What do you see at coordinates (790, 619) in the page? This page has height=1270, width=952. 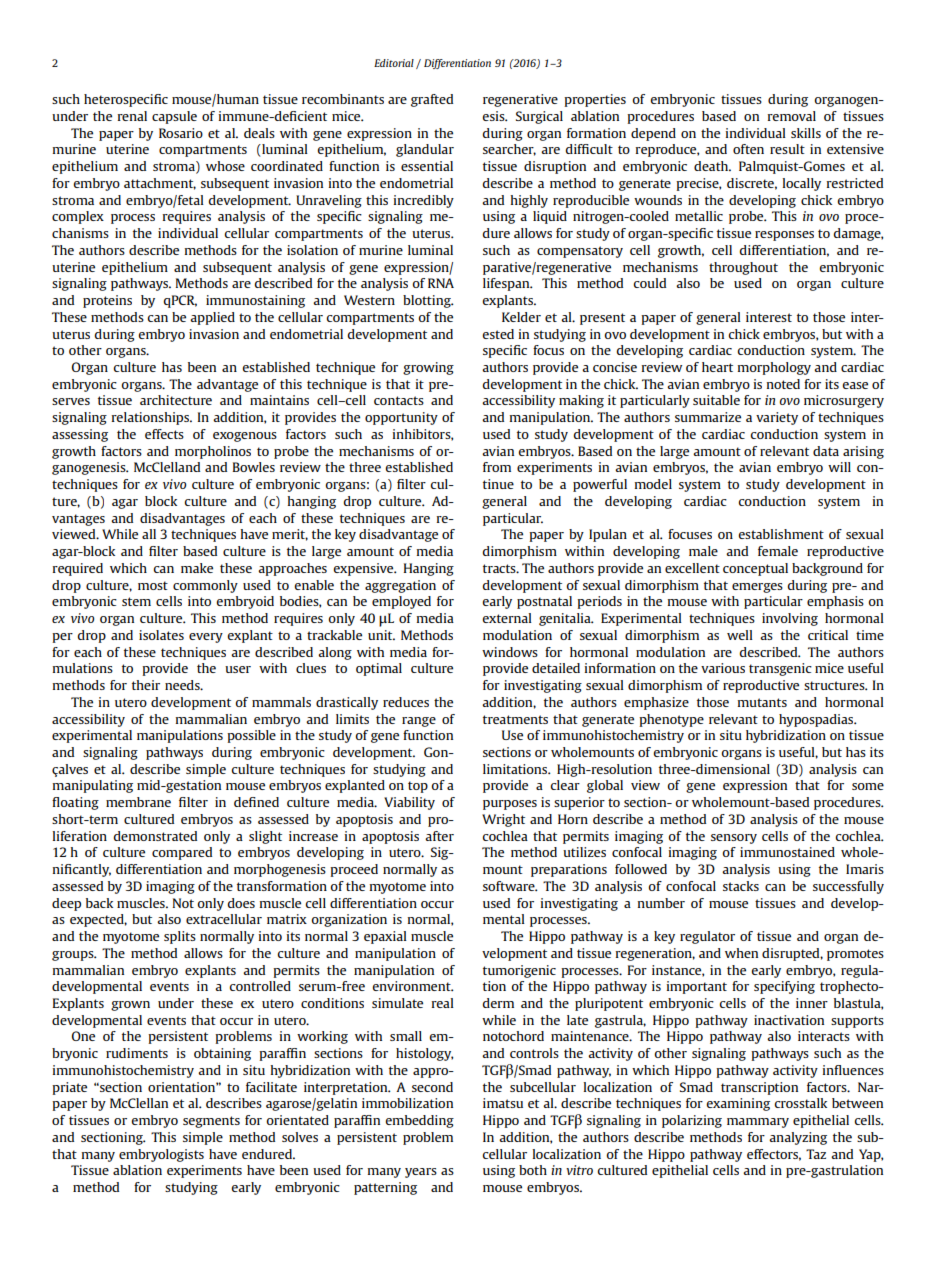 I see `involving` at bounding box center [790, 619].
